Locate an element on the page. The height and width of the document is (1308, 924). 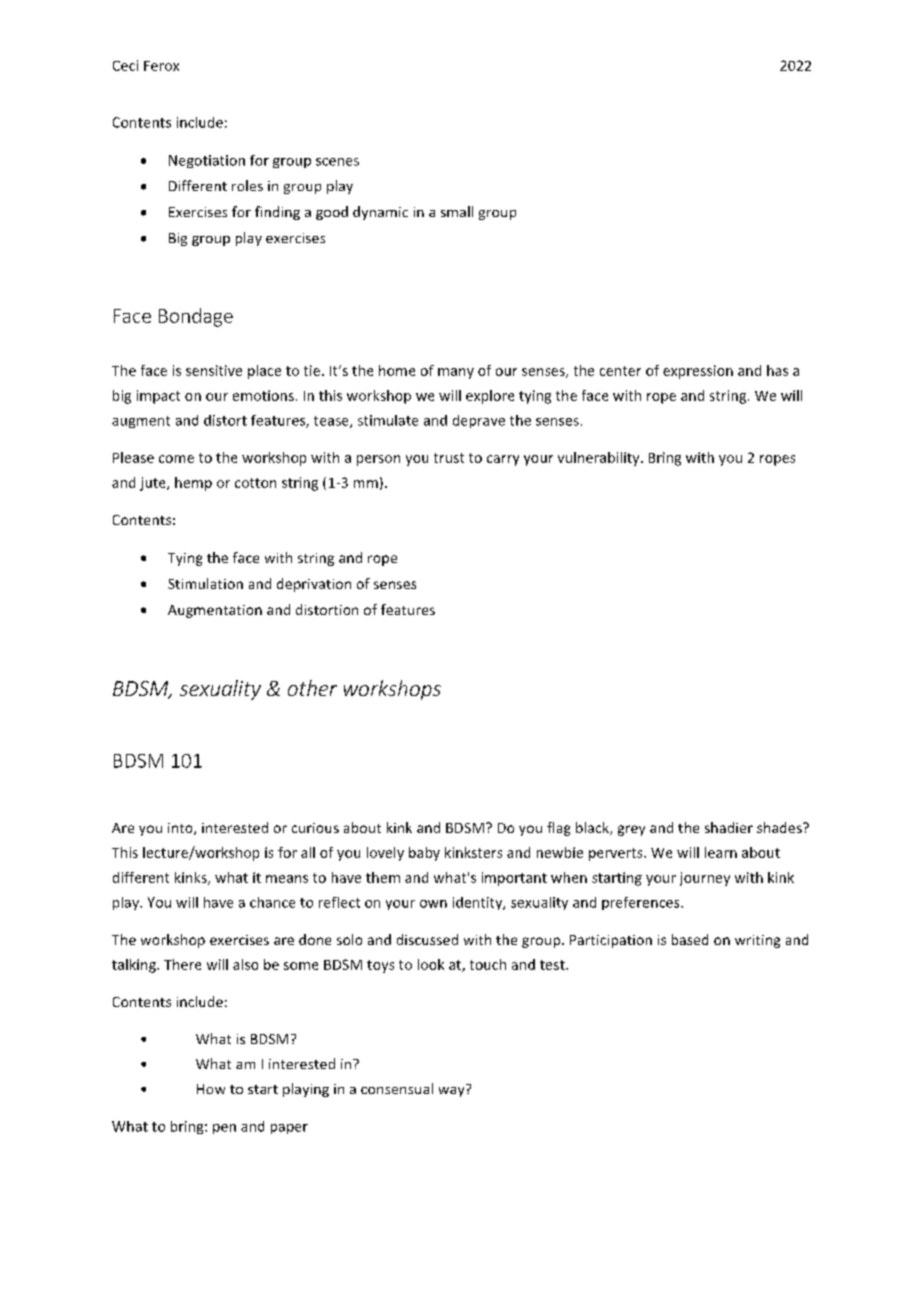
expression is located at coordinates (698, 372).
